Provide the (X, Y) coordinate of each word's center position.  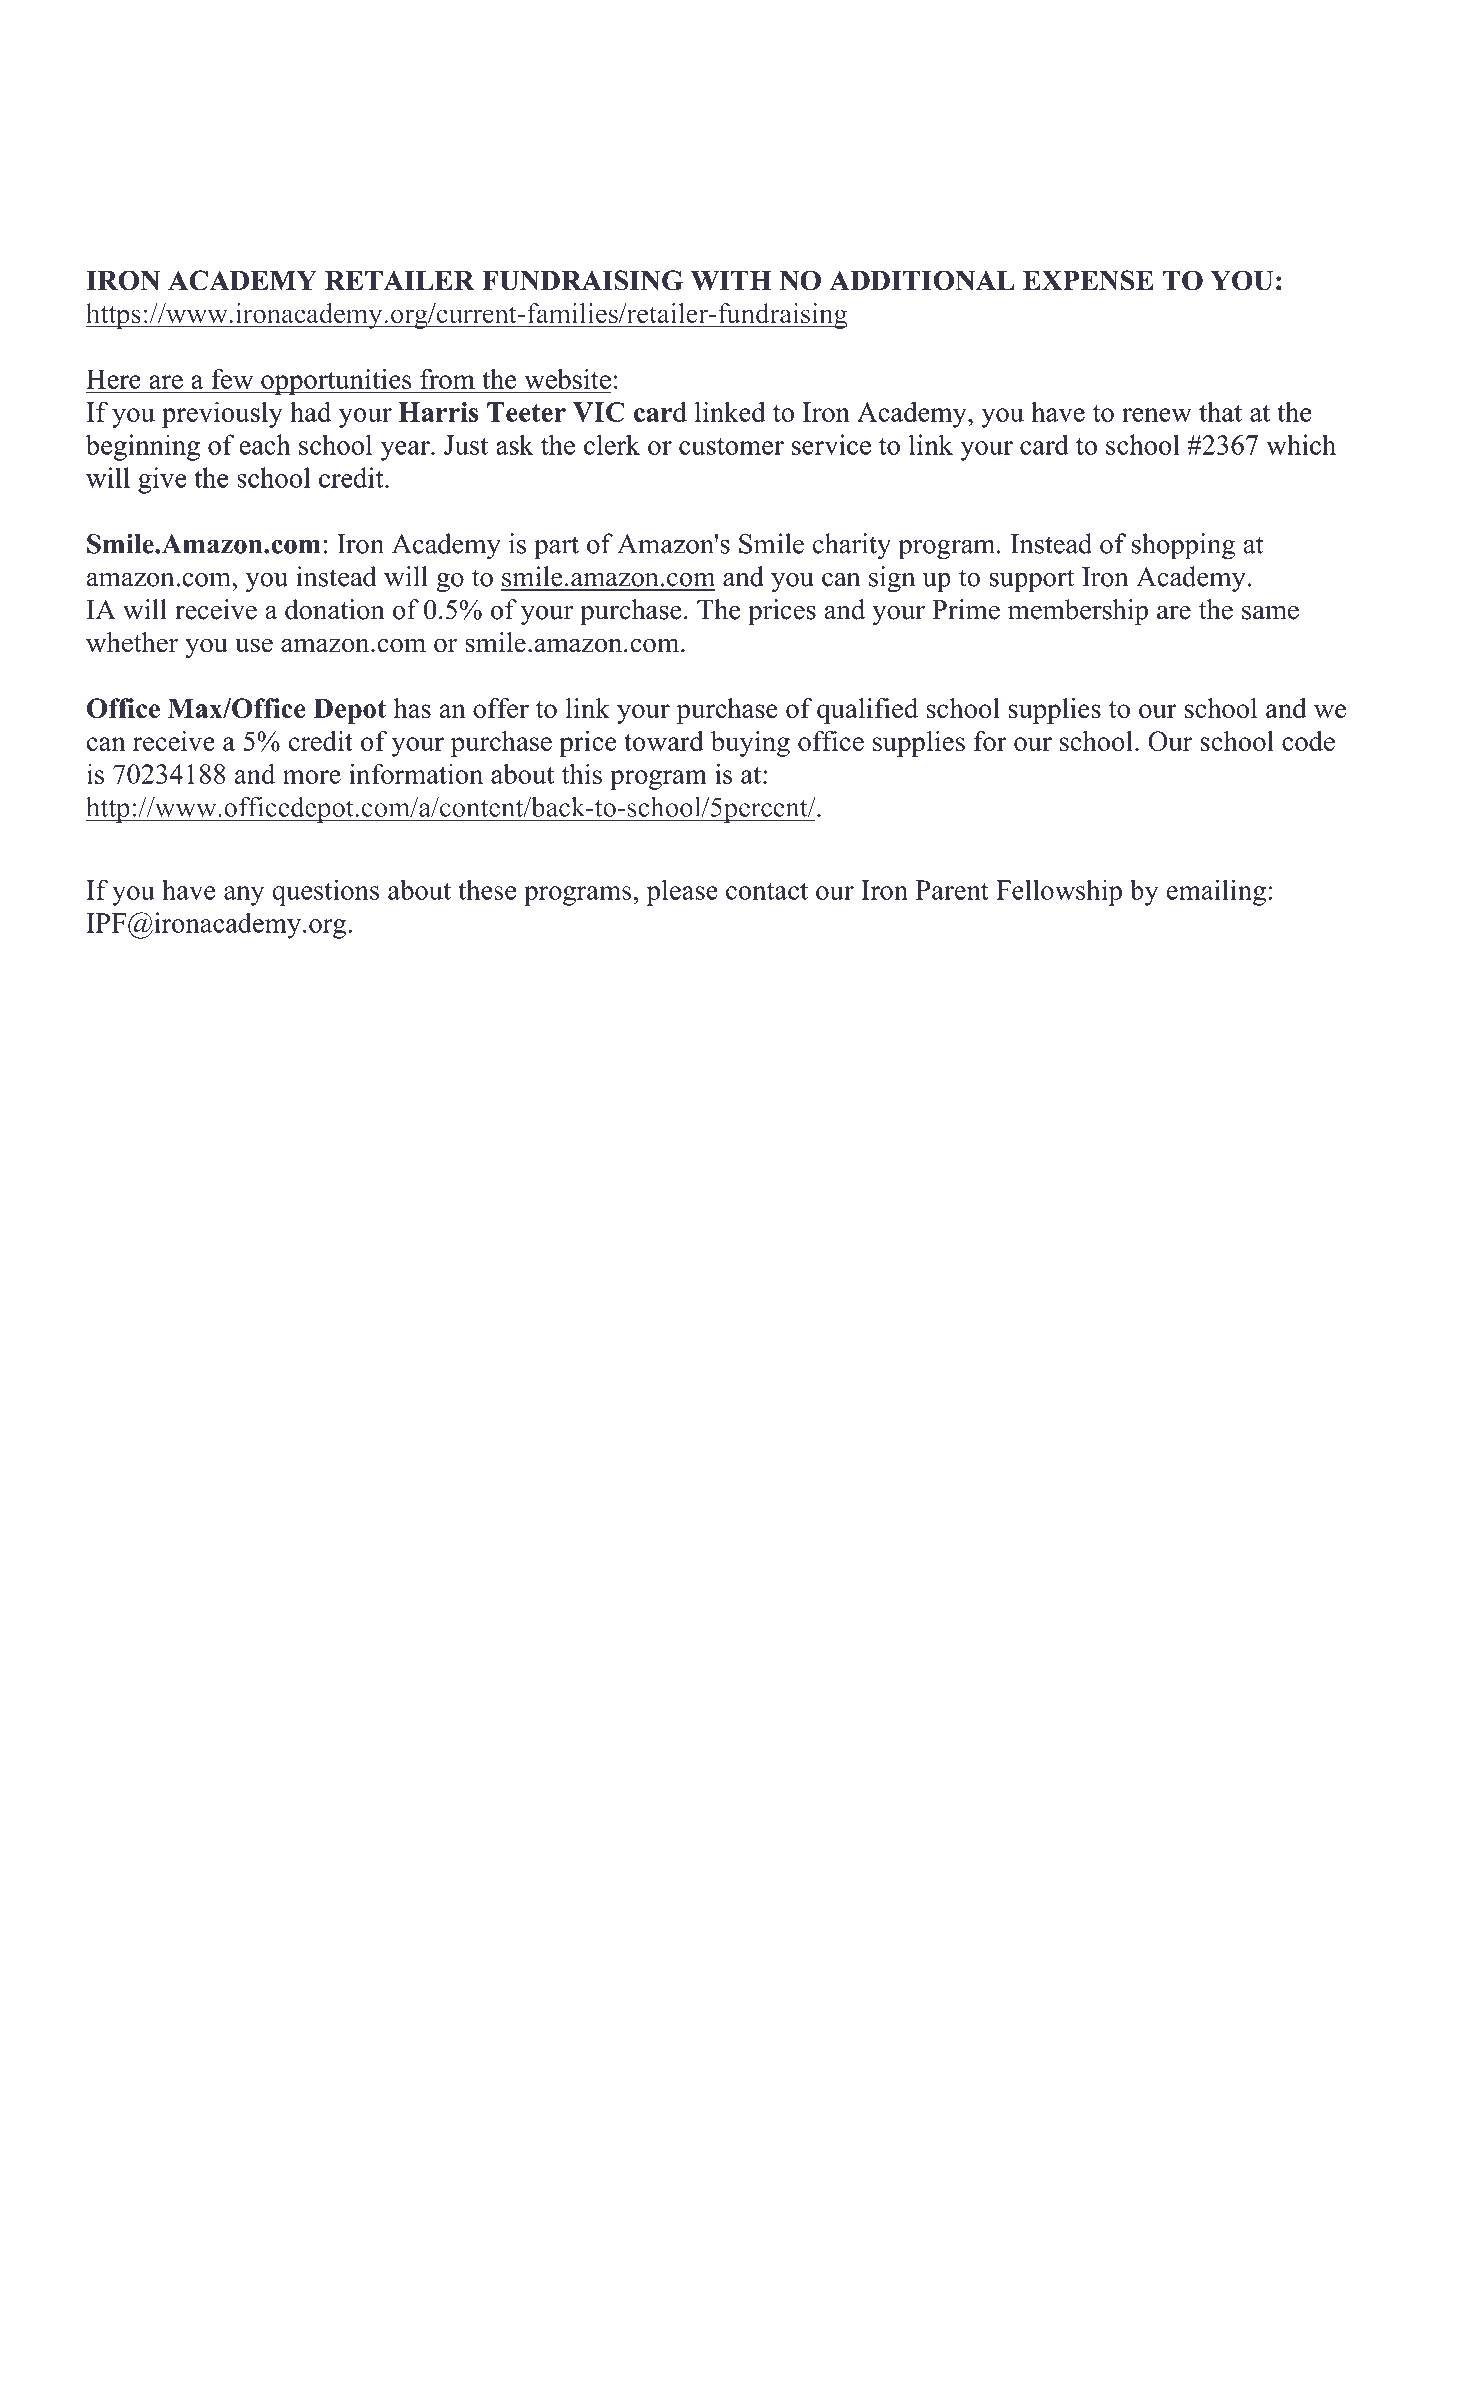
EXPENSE (1088, 280)
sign (892, 579)
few (232, 379)
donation (335, 609)
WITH (731, 280)
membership (1078, 612)
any (244, 896)
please (682, 892)
